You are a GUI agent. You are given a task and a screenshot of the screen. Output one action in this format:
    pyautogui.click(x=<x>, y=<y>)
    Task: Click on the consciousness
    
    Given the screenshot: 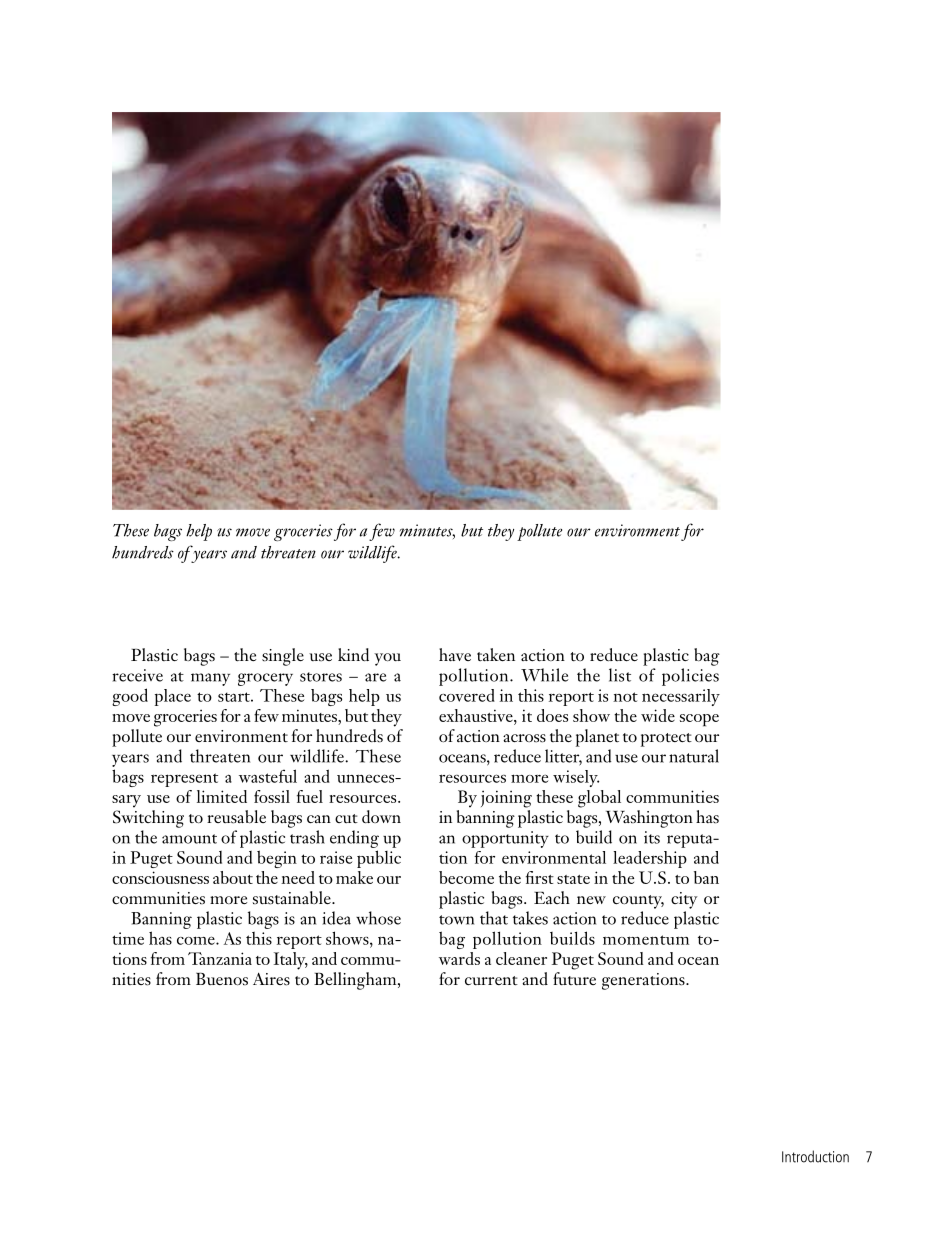 What is the action you would take?
    pyautogui.click(x=160, y=877)
